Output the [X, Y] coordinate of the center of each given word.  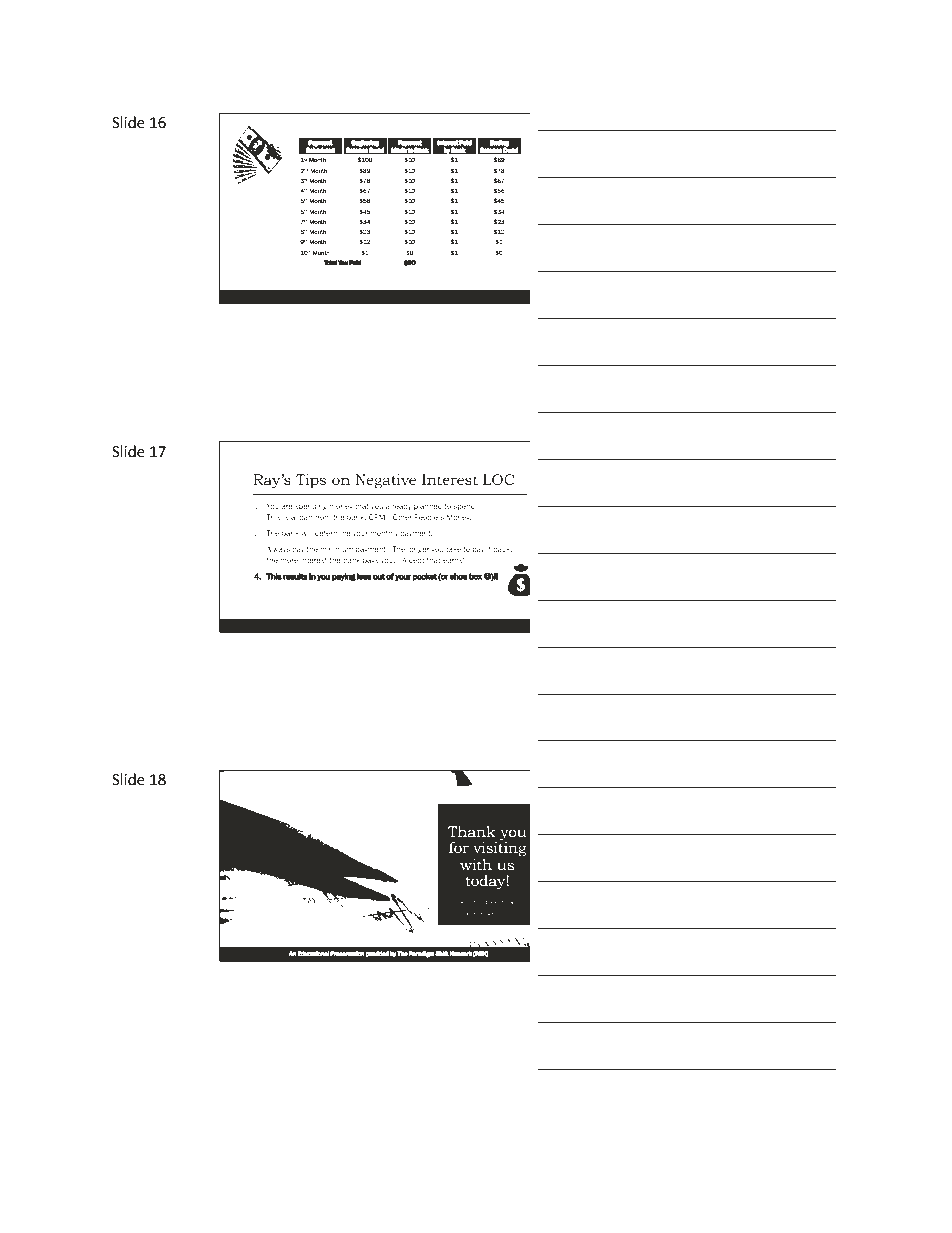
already [400, 507]
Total [330, 263]
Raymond [474, 902]
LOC [499, 479]
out [379, 576]
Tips [311, 481]
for [459, 847]
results [295, 576]
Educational [313, 954]
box [475, 576]
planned [428, 507]
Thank [472, 831]
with [476, 864]
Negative [385, 481]
